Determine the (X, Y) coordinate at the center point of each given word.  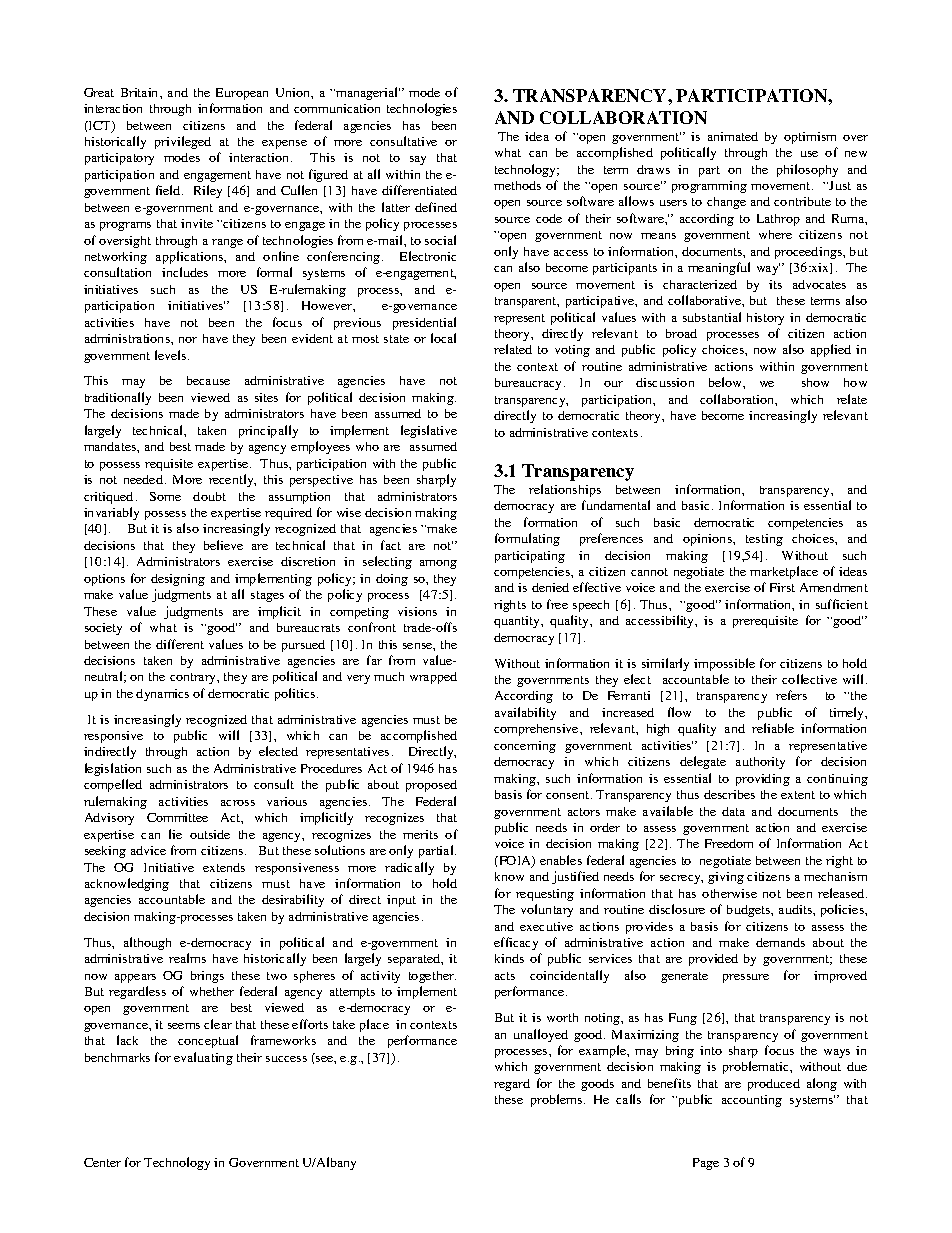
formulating (527, 539)
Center (102, 1162)
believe (223, 545)
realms (187, 958)
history (765, 319)
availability (525, 713)
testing (764, 540)
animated (733, 136)
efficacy (516, 943)
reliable (773, 728)
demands (780, 942)
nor (188, 340)
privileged (183, 142)
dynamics (162, 695)
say (418, 160)
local (443, 338)
